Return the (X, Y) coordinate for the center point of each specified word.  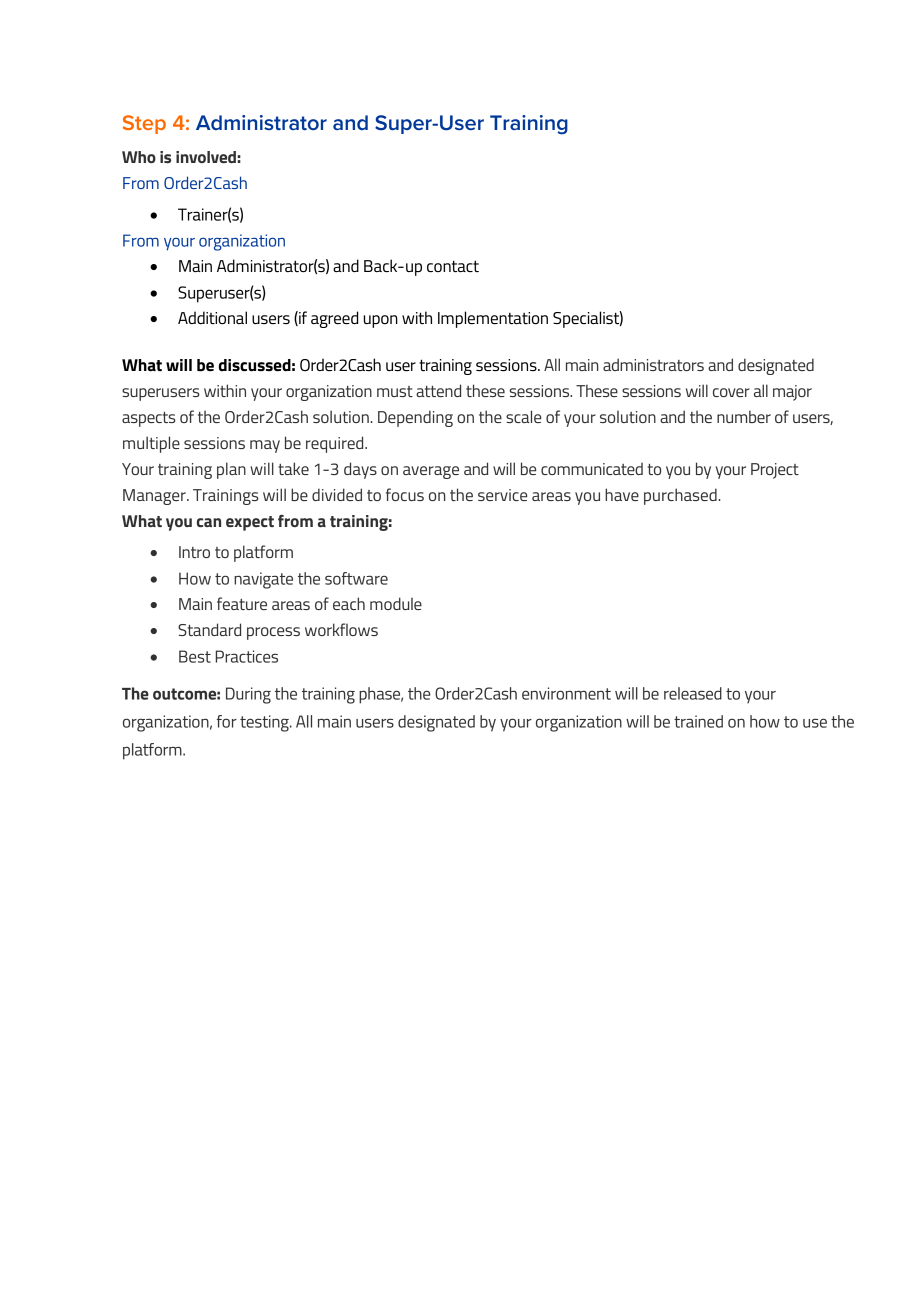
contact (453, 266)
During (248, 695)
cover (731, 392)
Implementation (493, 319)
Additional (212, 317)
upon (380, 321)
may (265, 446)
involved (206, 157)
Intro (194, 552)
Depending (415, 418)
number (744, 416)
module (396, 603)
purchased (680, 496)
